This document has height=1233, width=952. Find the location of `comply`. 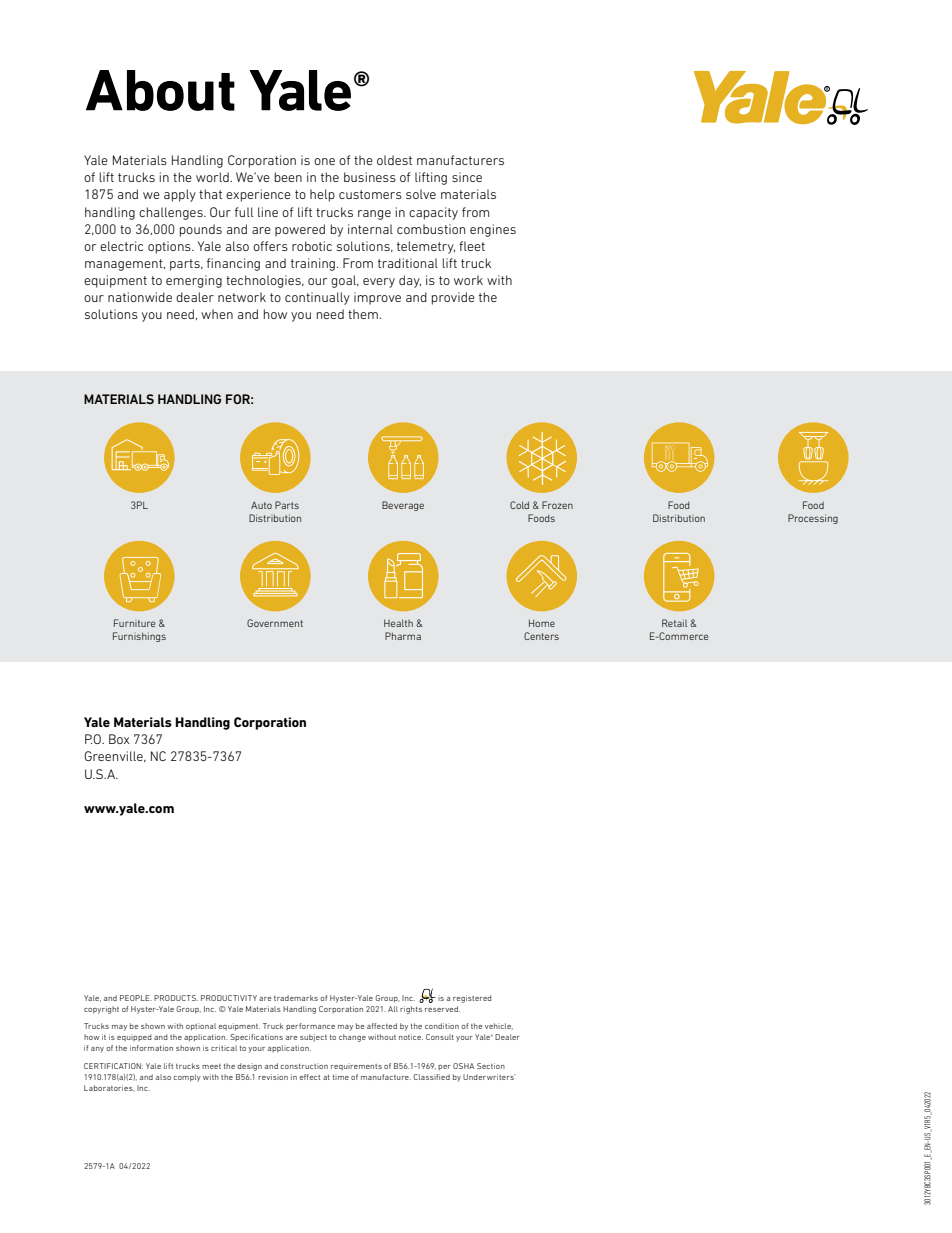

comply is located at coordinates (187, 1078).
